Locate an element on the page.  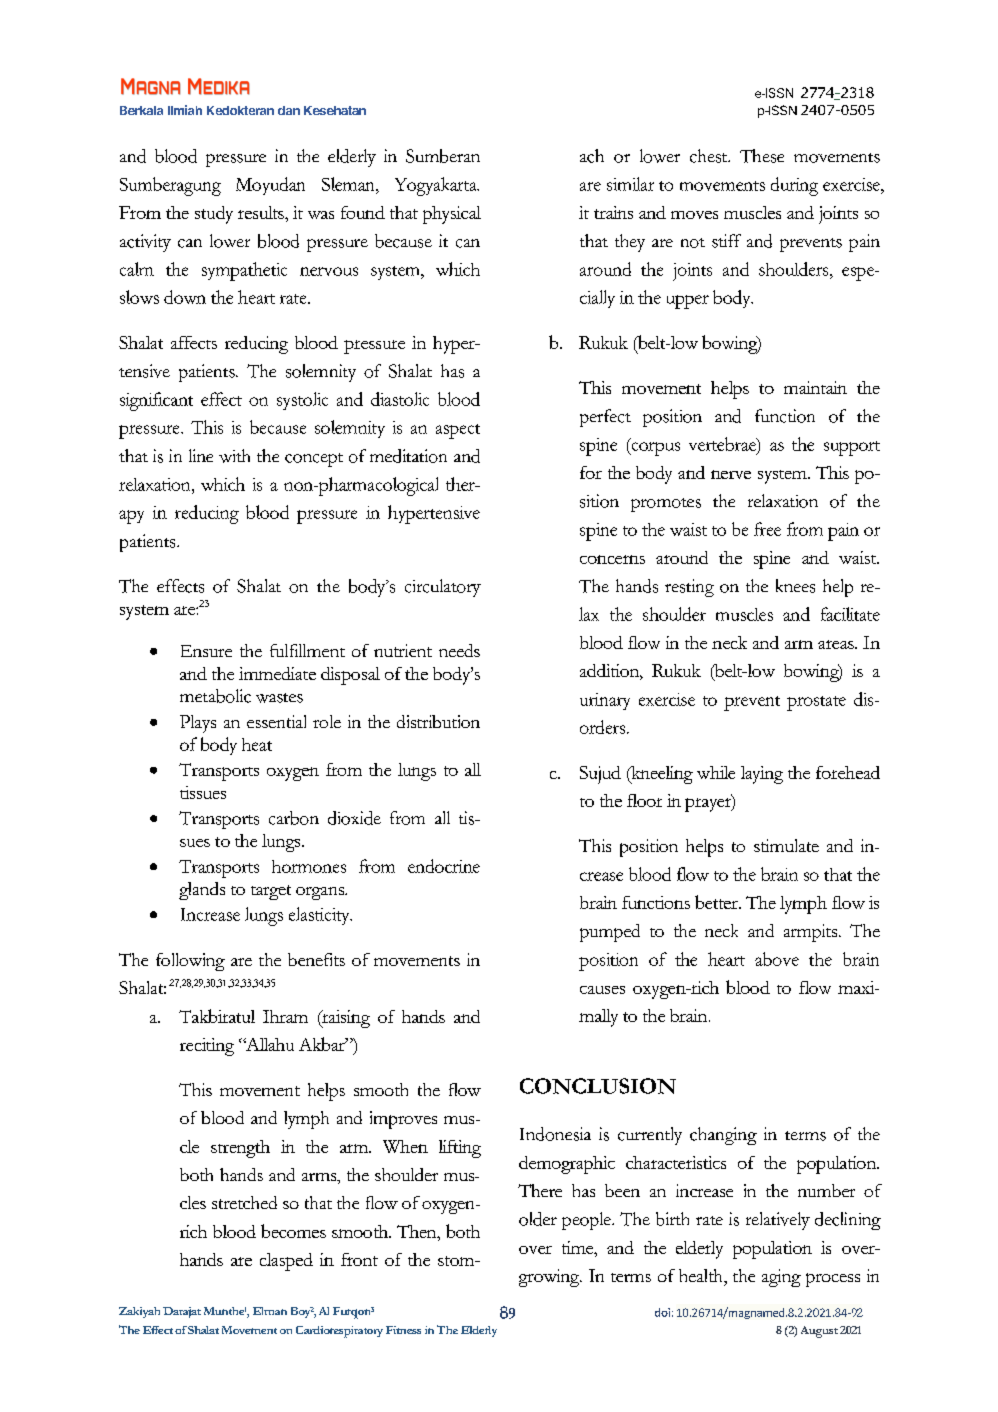
reciting is located at coordinates (207, 1047).
